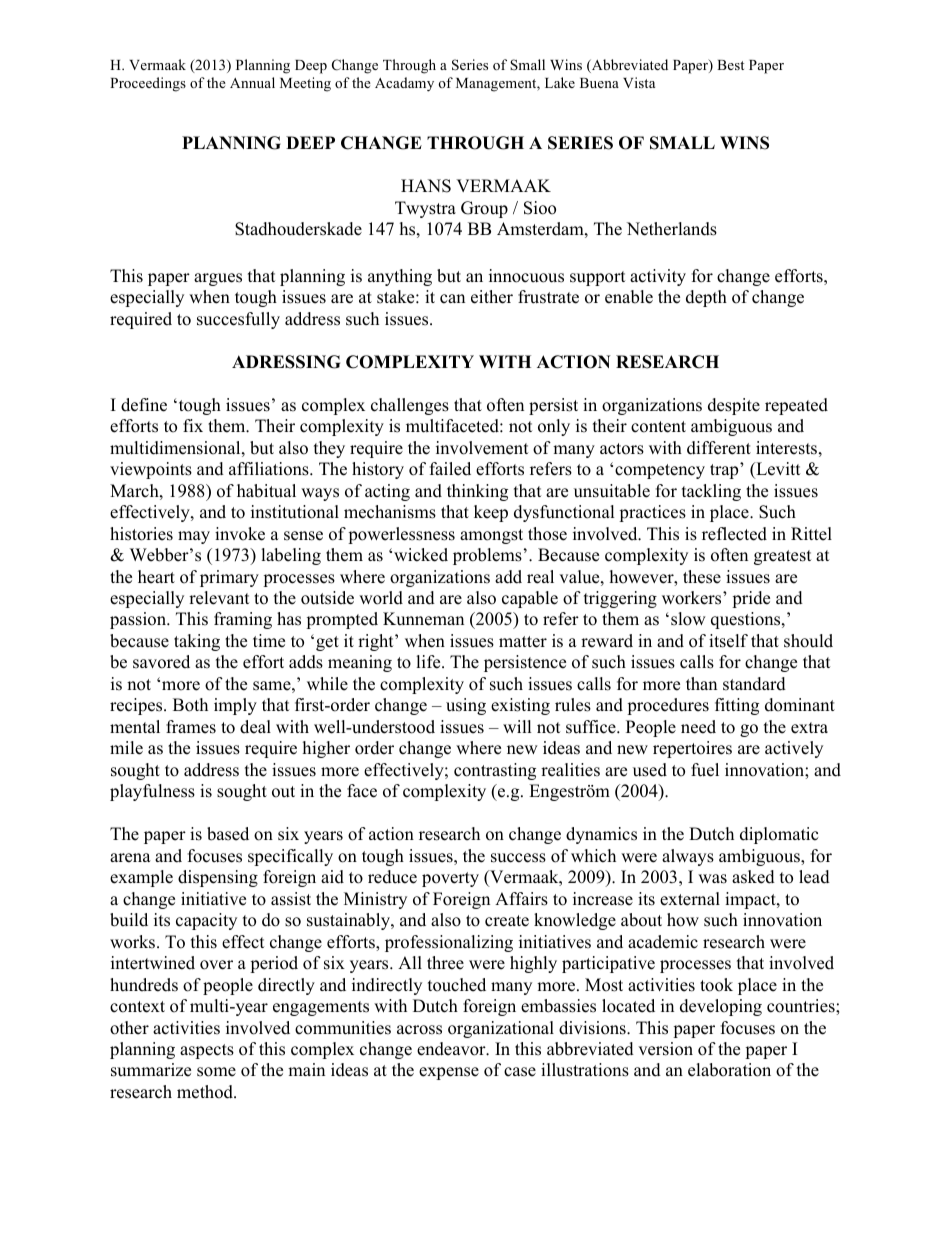 The height and width of the screenshot is (1233, 952). What do you see at coordinates (238, 320) in the screenshot?
I see `succesfully` at bounding box center [238, 320].
